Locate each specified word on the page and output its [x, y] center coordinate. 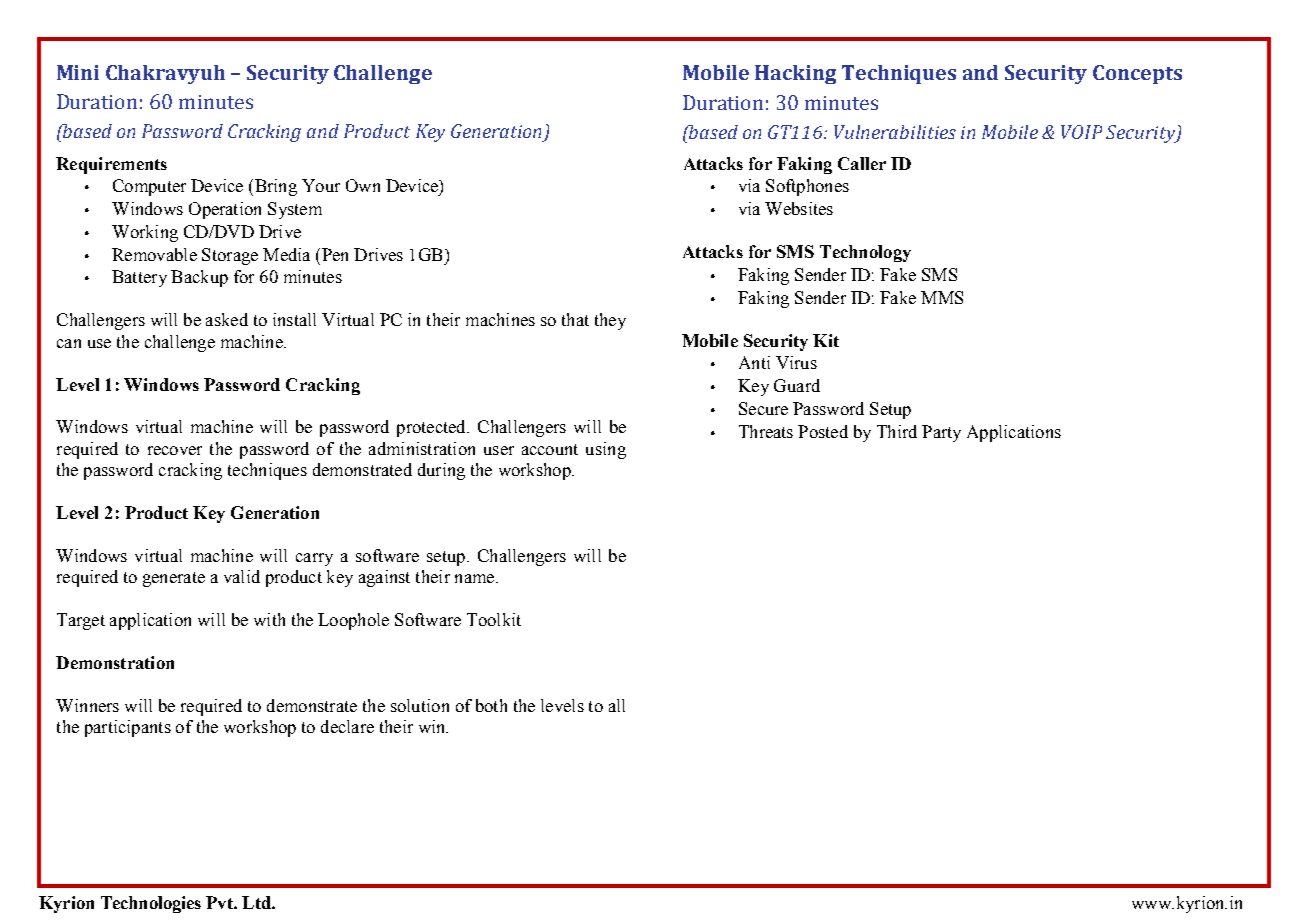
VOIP [1081, 132]
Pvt [220, 902]
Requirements [111, 165]
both [491, 705]
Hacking [795, 74]
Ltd [257, 902]
